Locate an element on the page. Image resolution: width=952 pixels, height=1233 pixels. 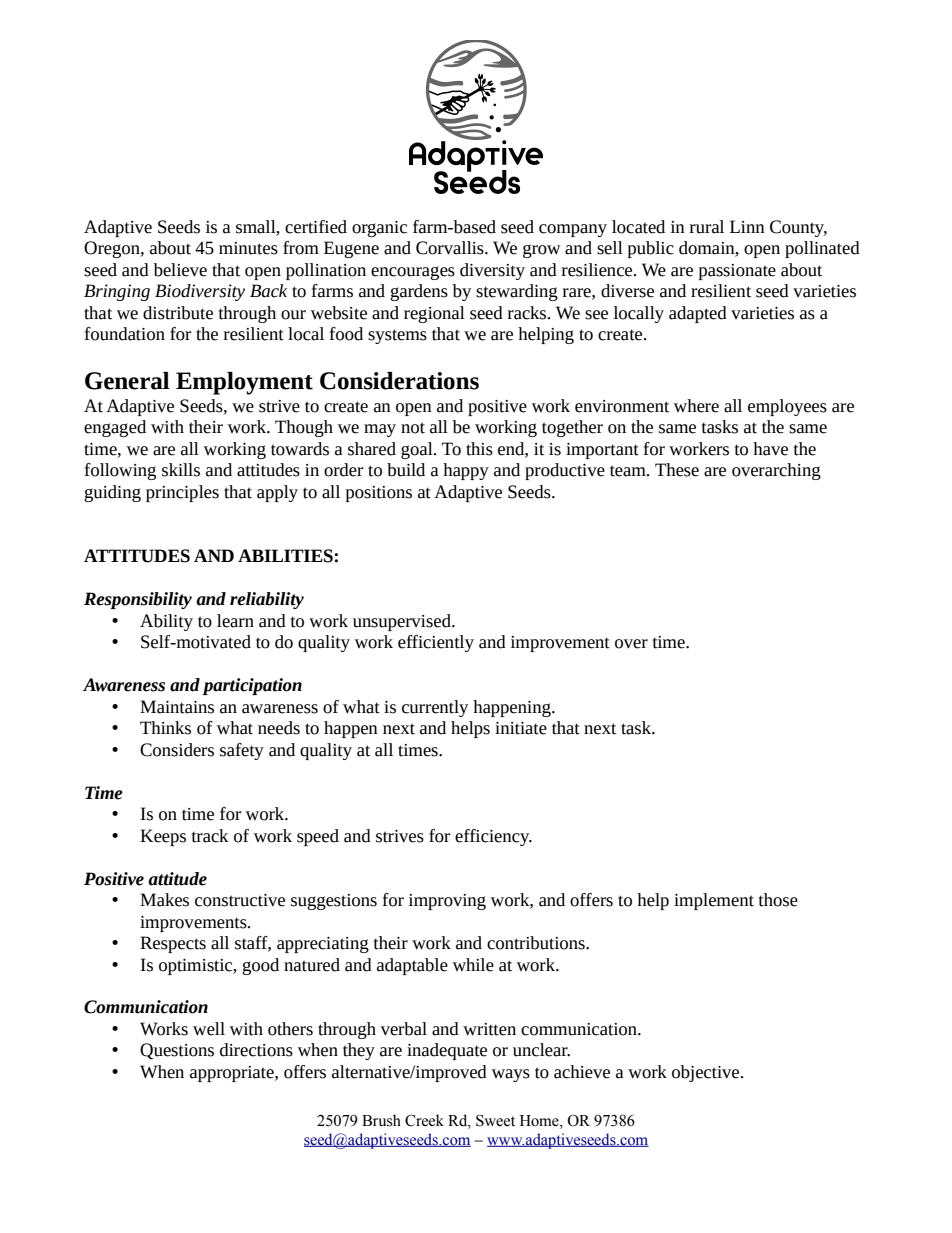
skills is located at coordinates (181, 470).
